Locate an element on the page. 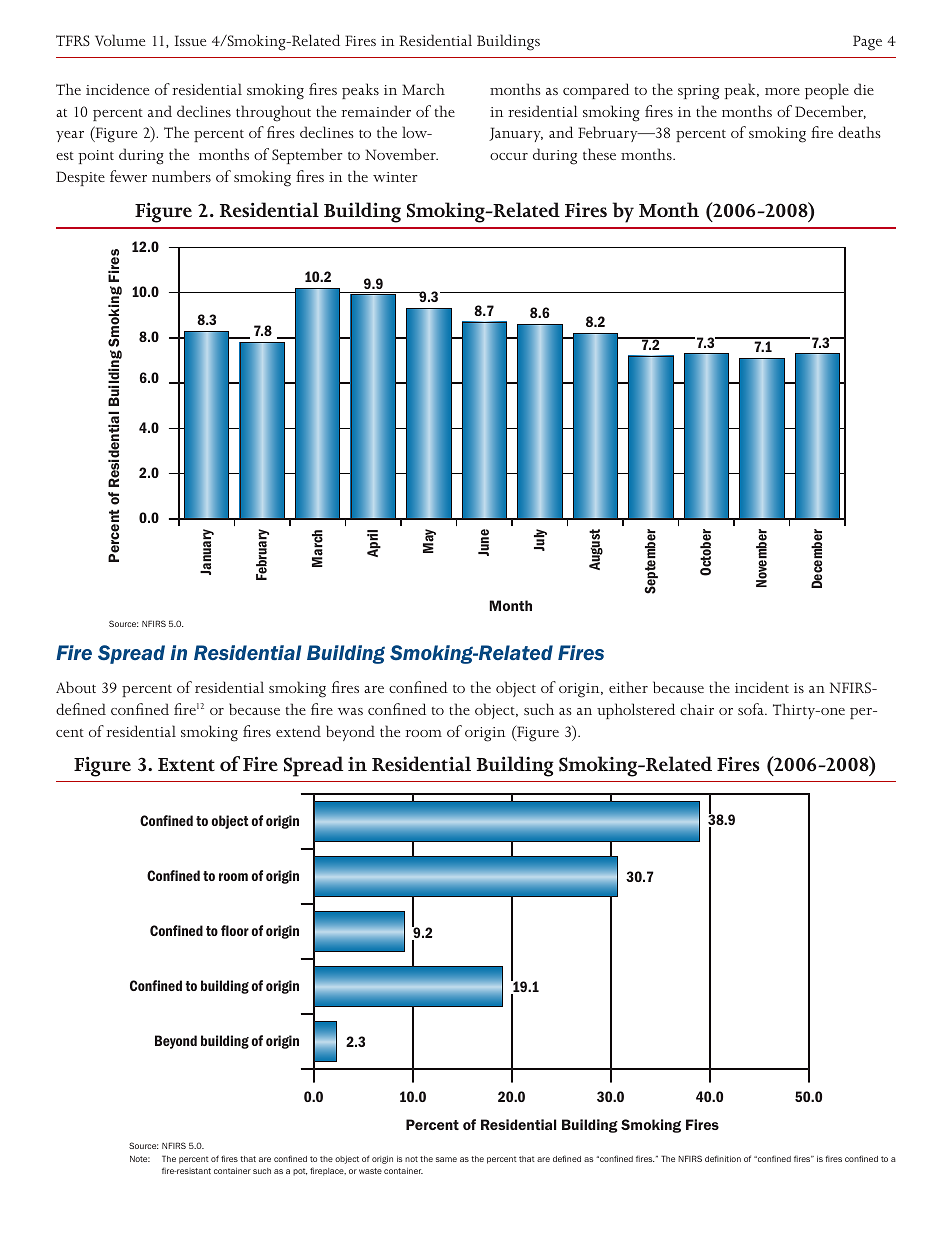 This page has height=1233, width=952. About is located at coordinates (76, 687).
